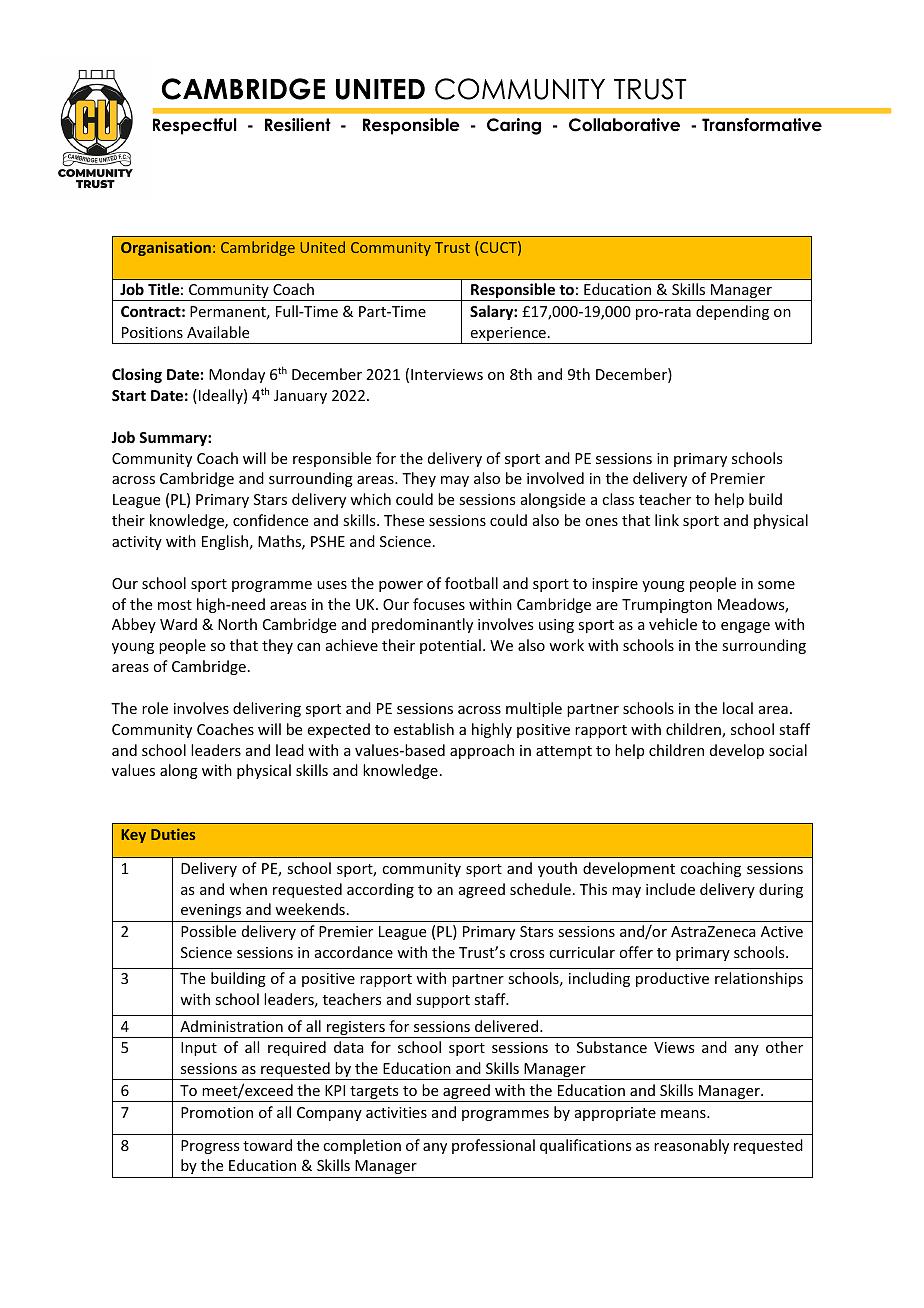 The width and height of the page is (924, 1308). Describe the element at coordinates (667, 520) in the page. I see `link` at that location.
